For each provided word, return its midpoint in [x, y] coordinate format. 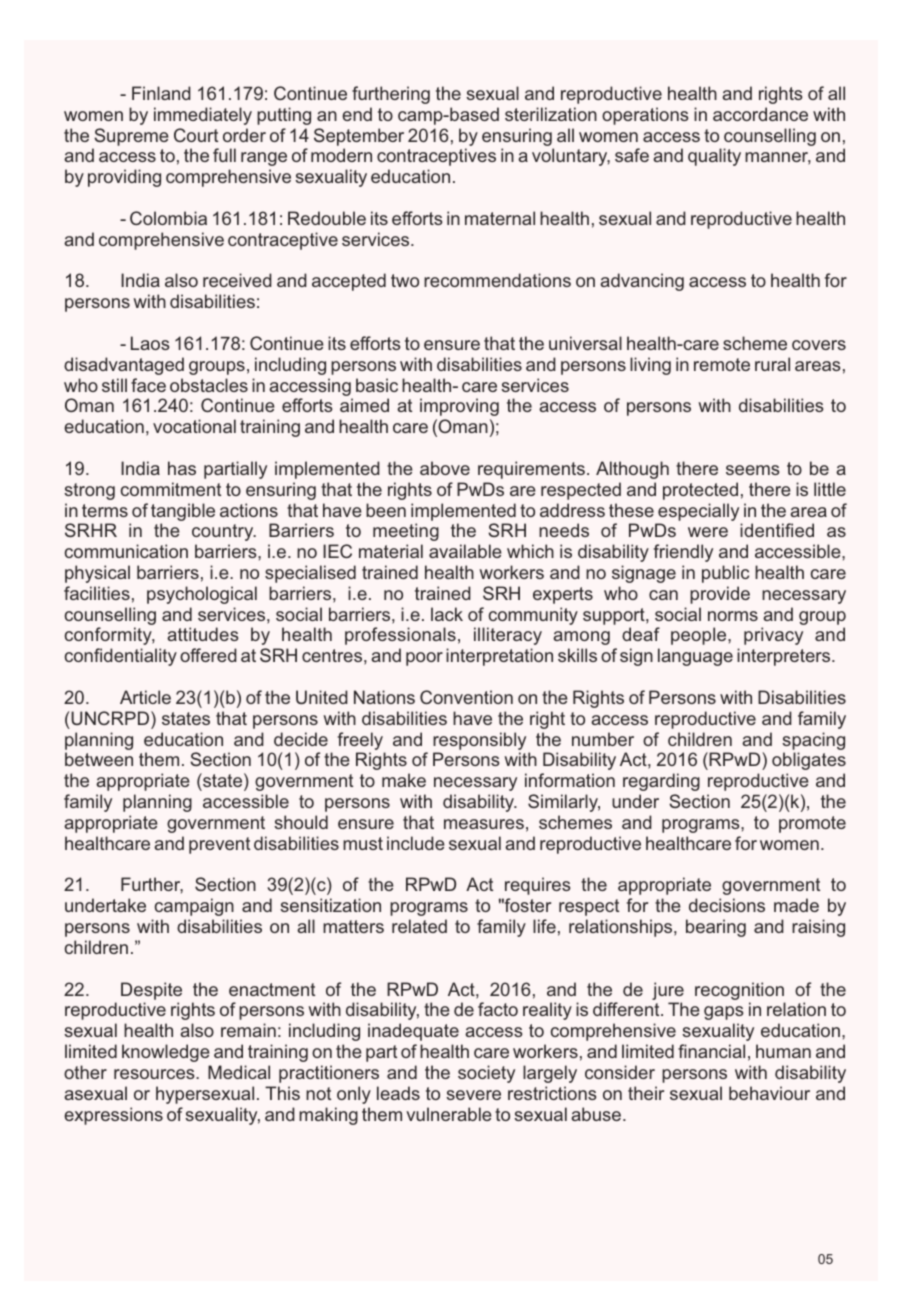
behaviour [769, 1093]
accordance [760, 114]
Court [196, 135]
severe [473, 1095]
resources [155, 1074]
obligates [809, 761]
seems [753, 470]
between [99, 759]
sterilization [551, 114]
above [445, 468]
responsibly [479, 741]
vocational [194, 426]
